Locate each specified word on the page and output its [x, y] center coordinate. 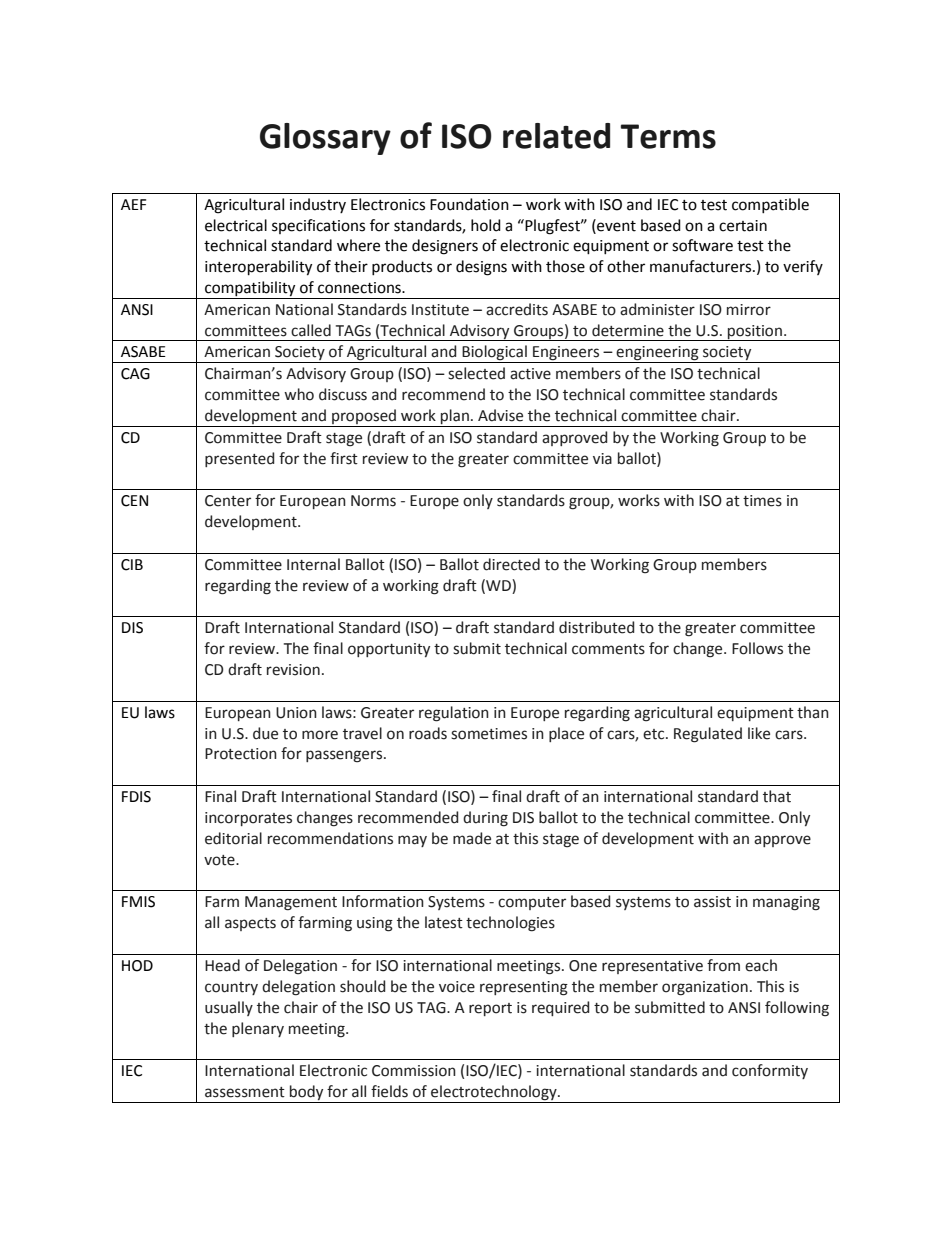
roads [428, 733]
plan [455, 416]
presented [239, 459]
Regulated [708, 735]
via [602, 459]
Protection [241, 754]
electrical [236, 225]
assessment [245, 1092]
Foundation [469, 204]
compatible [770, 205]
